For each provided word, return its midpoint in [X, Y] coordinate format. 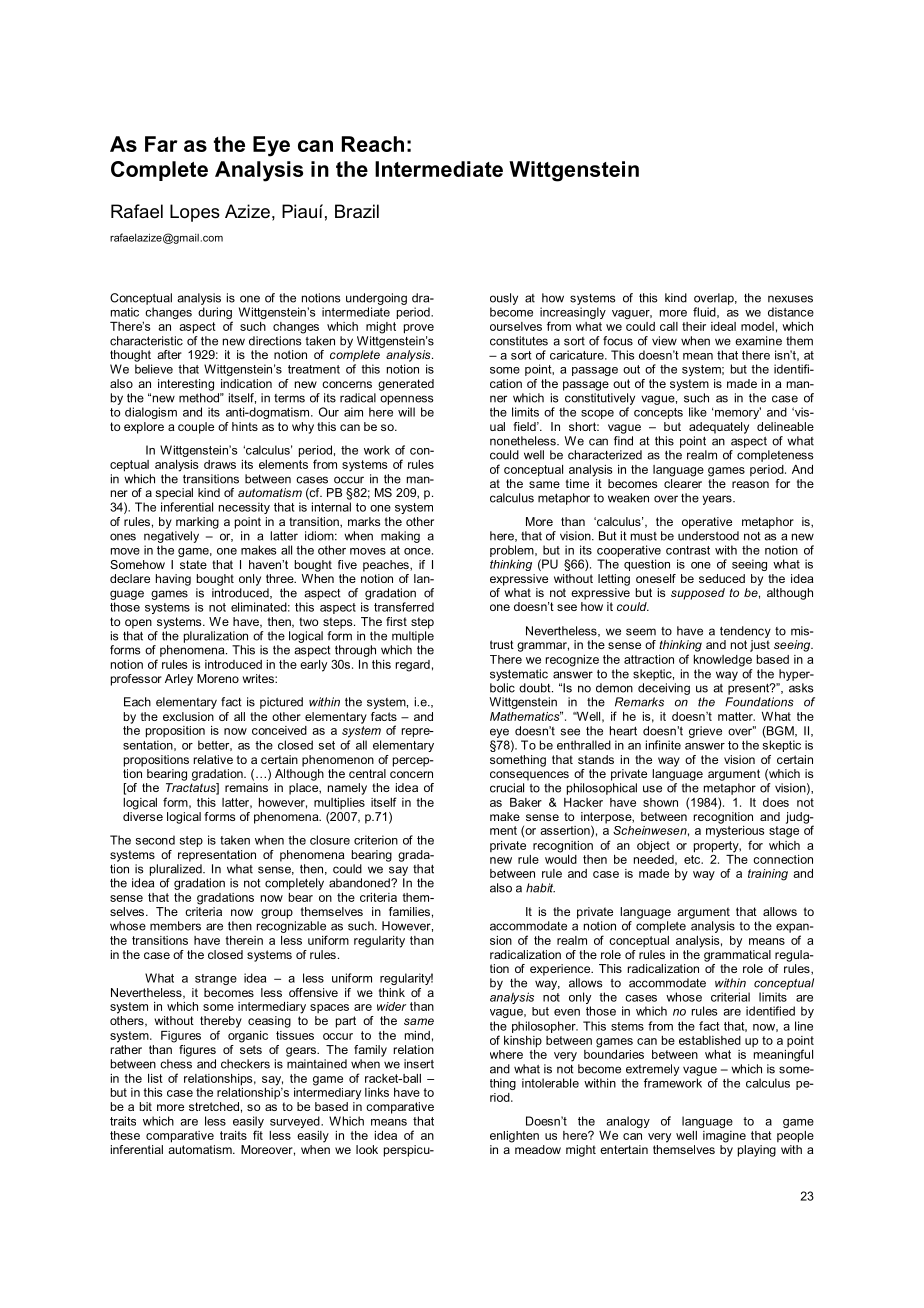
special [174, 494]
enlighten [514, 1137]
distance [791, 312]
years [718, 500]
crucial [507, 788]
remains [247, 786]
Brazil [357, 211]
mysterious [735, 830]
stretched [214, 1106]
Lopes [195, 213]
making [400, 537]
